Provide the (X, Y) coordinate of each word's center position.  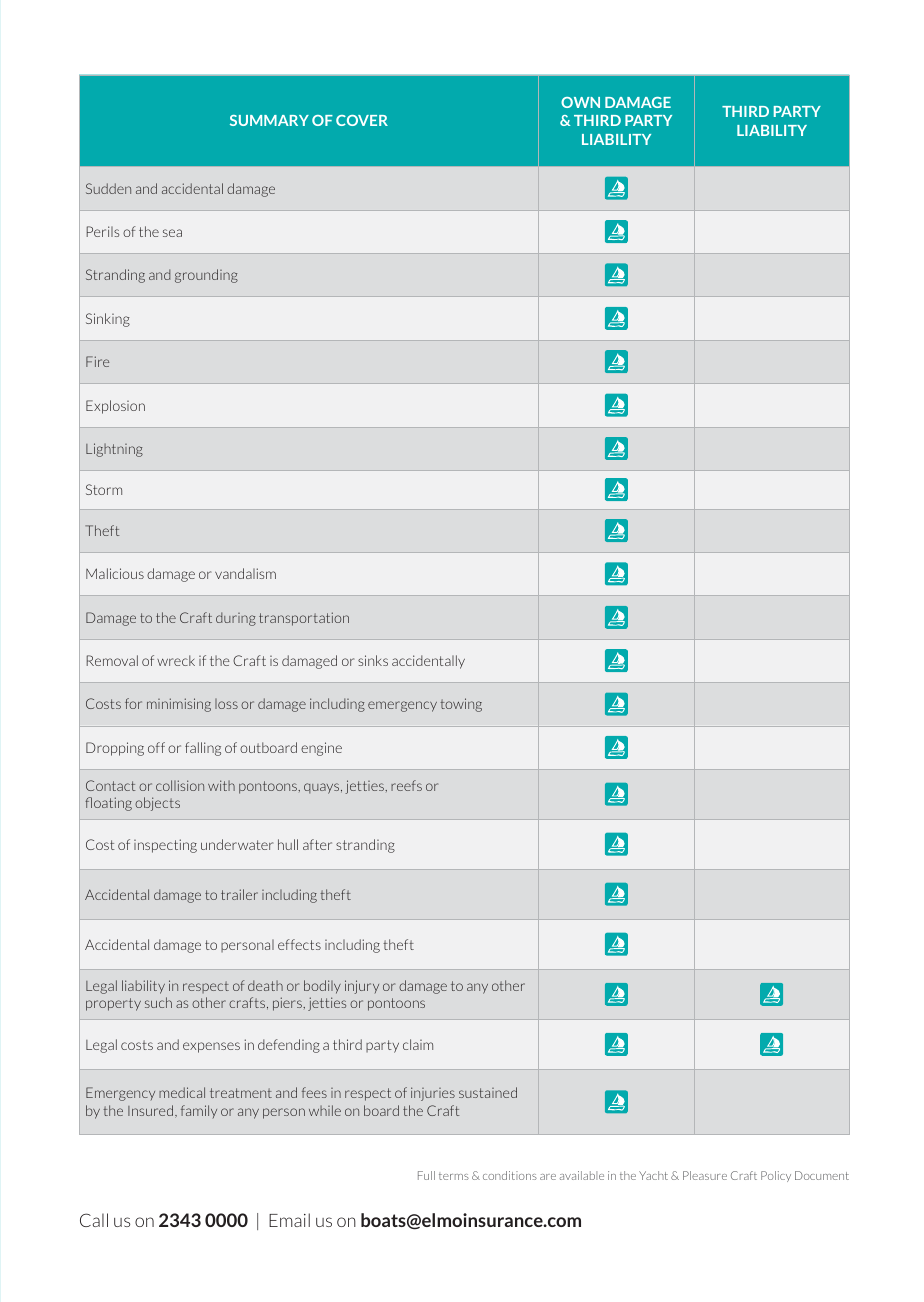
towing (461, 705)
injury (362, 987)
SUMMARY (269, 120)
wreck (176, 660)
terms (454, 1176)
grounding (206, 276)
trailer (239, 894)
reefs (406, 785)
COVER (362, 120)
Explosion (115, 407)
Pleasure (705, 1175)
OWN (580, 102)
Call (94, 1220)
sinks (373, 660)
